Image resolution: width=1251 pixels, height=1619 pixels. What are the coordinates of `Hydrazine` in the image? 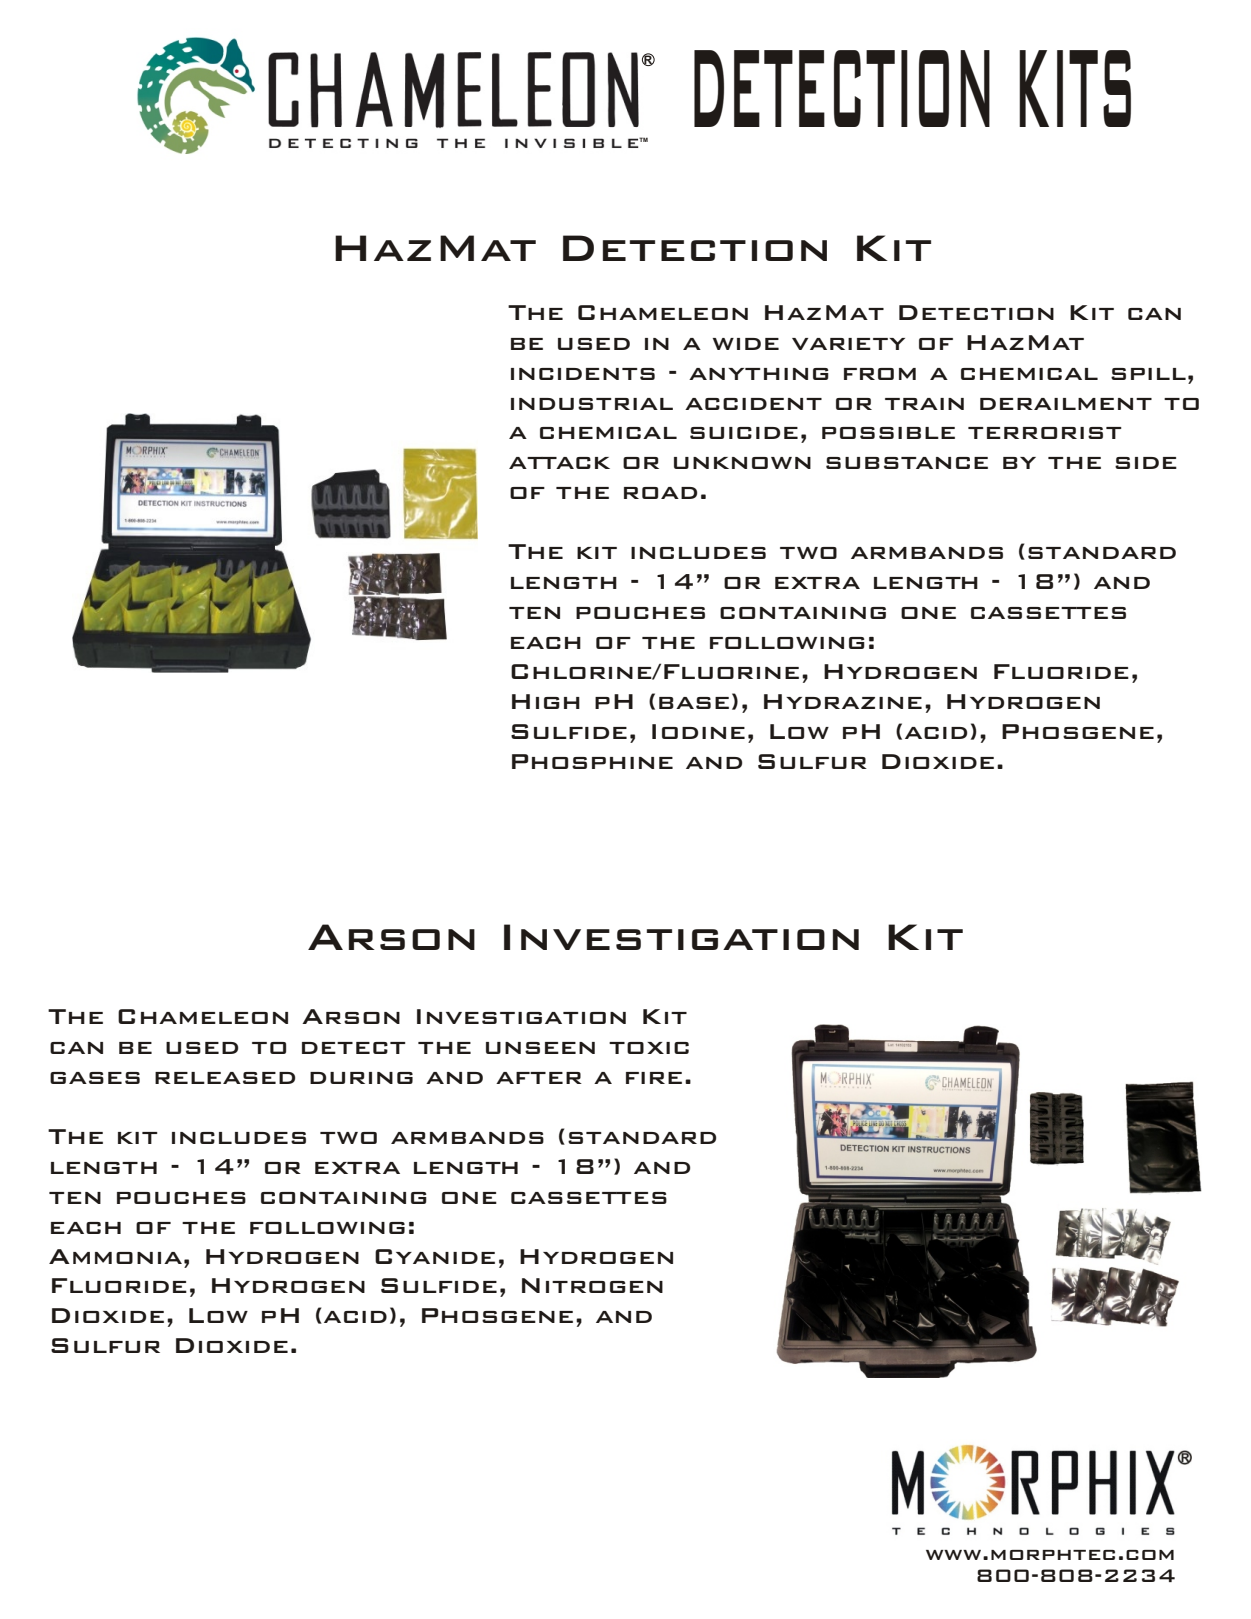 It's located at (843, 701).
